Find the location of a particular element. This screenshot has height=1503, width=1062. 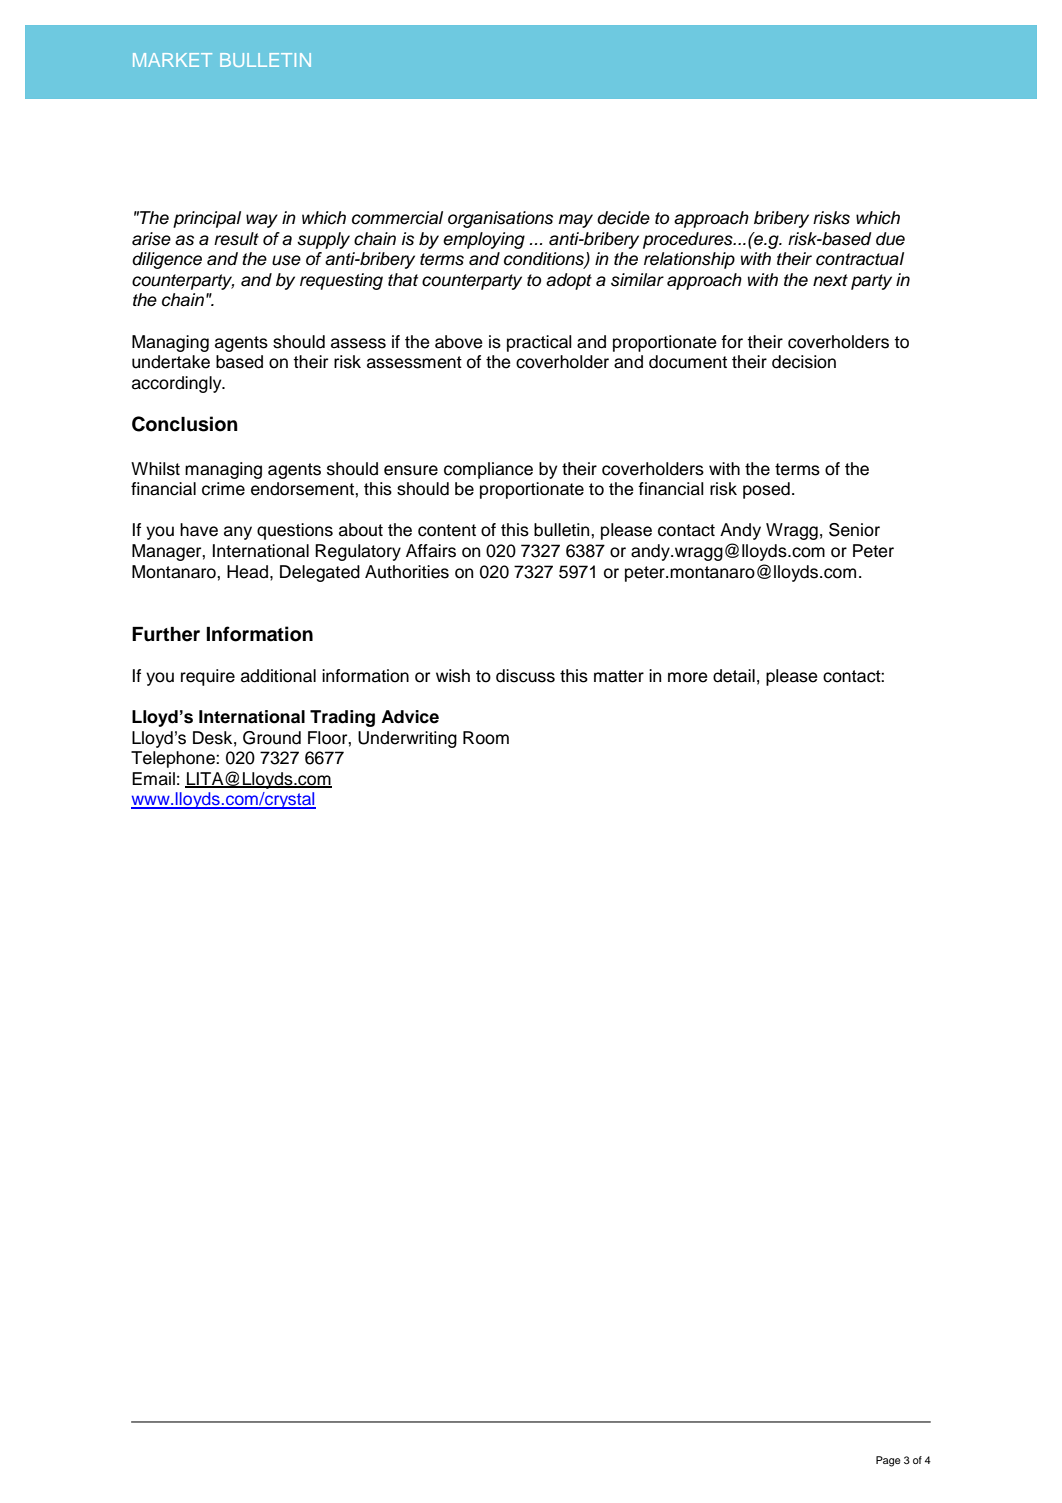

detail is located at coordinates (734, 676).
